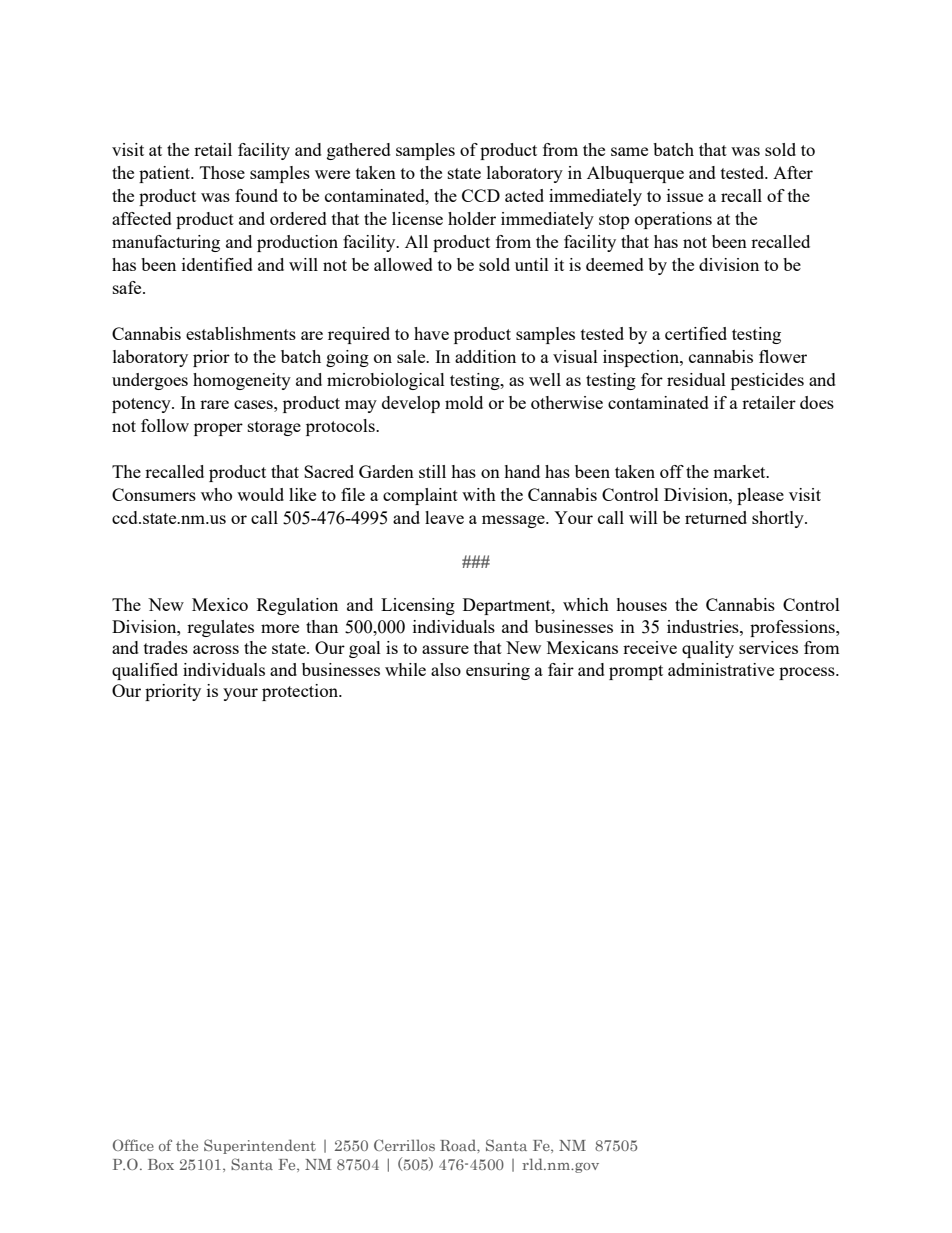 The width and height of the page is (952, 1233). Describe the element at coordinates (445, 649) in the page. I see `assure` at that location.
